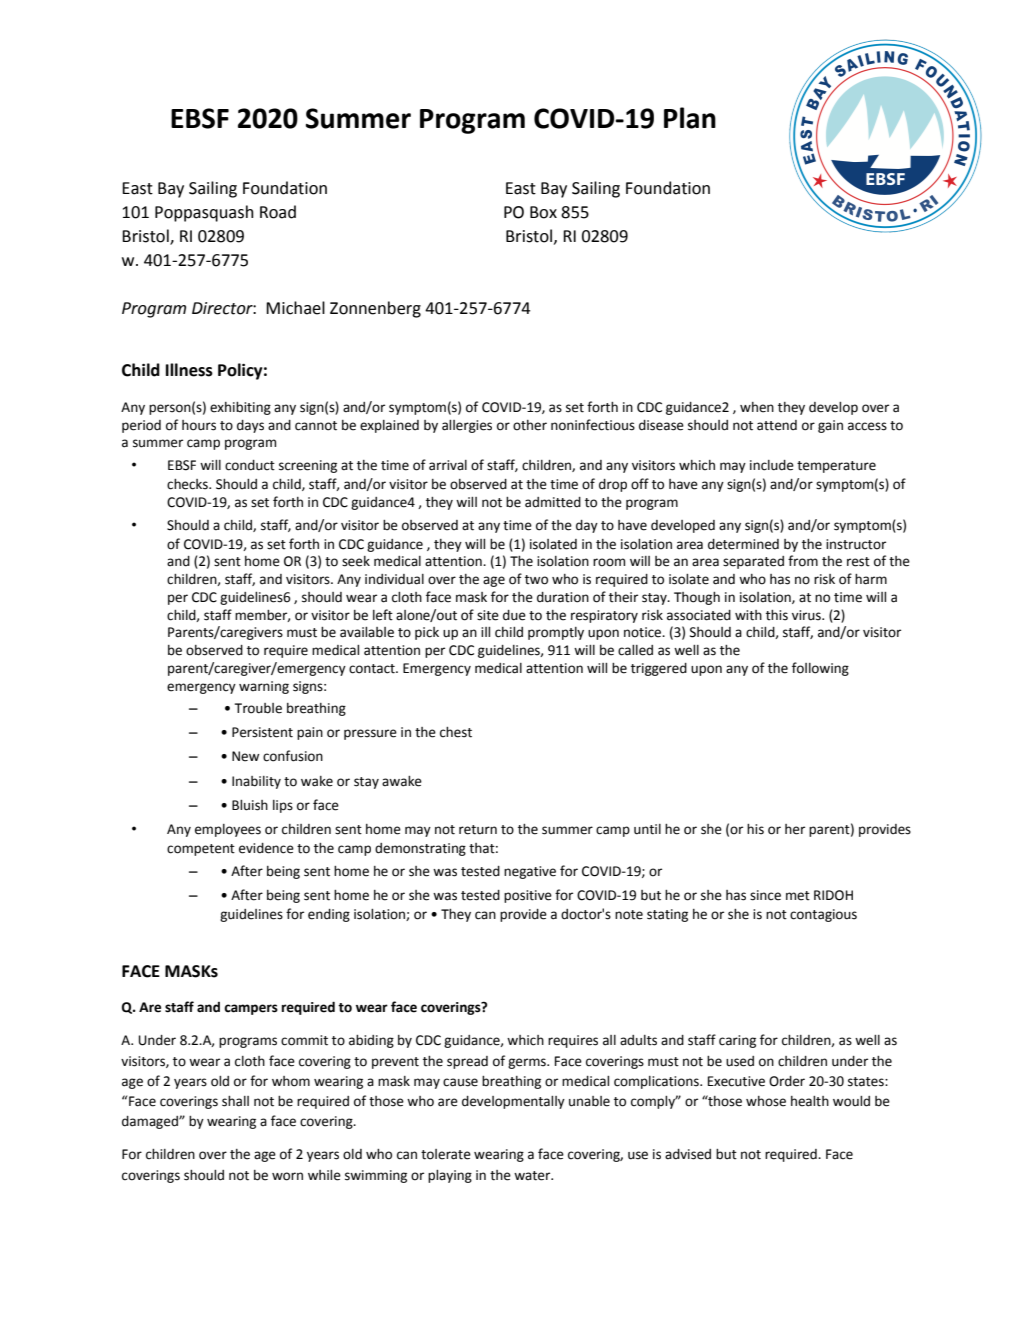 This screenshot has height=1338, width=1034. Describe the element at coordinates (201, 850) in the screenshot. I see `competent` at that location.
